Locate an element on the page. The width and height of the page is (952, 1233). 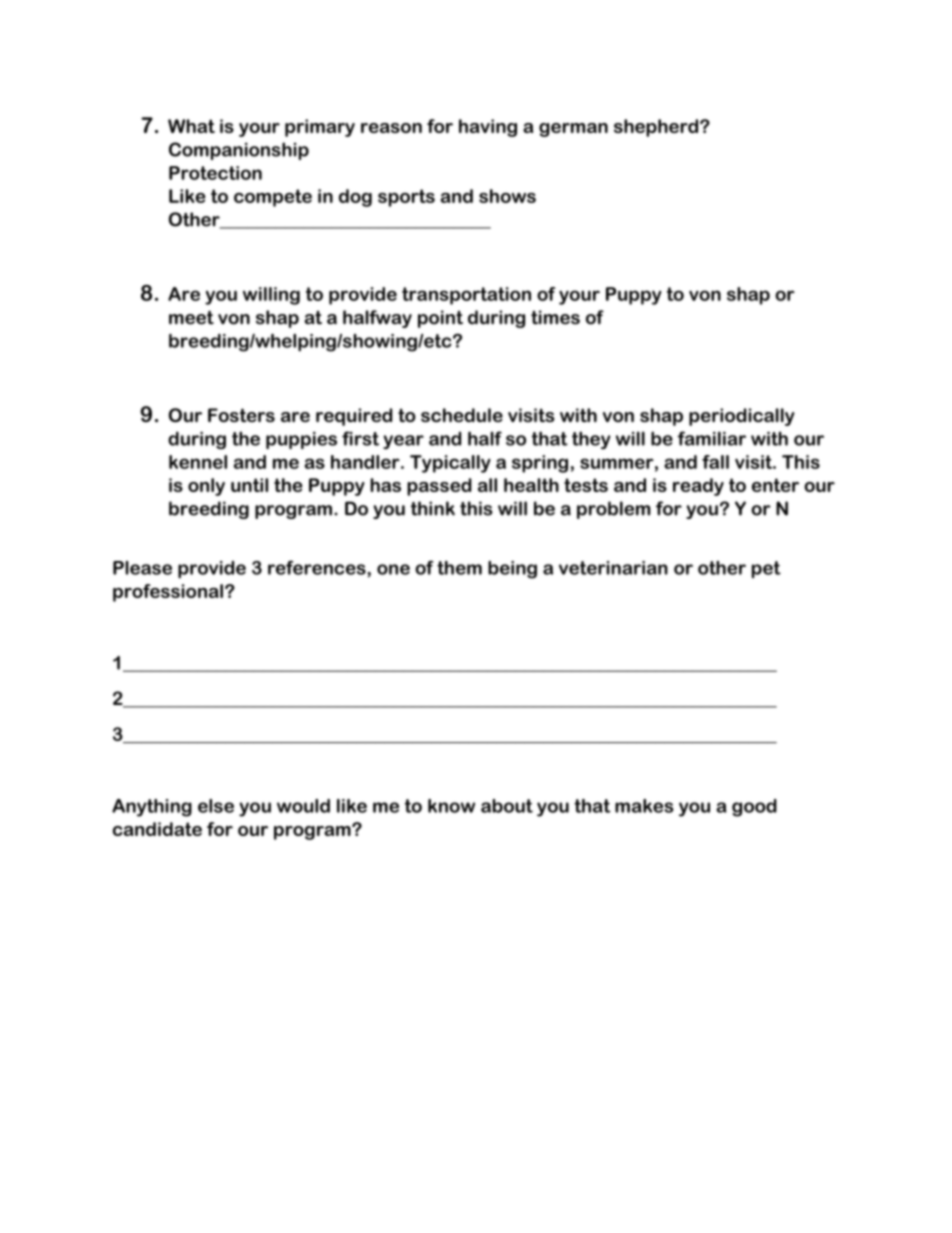
being is located at coordinates (512, 570).
